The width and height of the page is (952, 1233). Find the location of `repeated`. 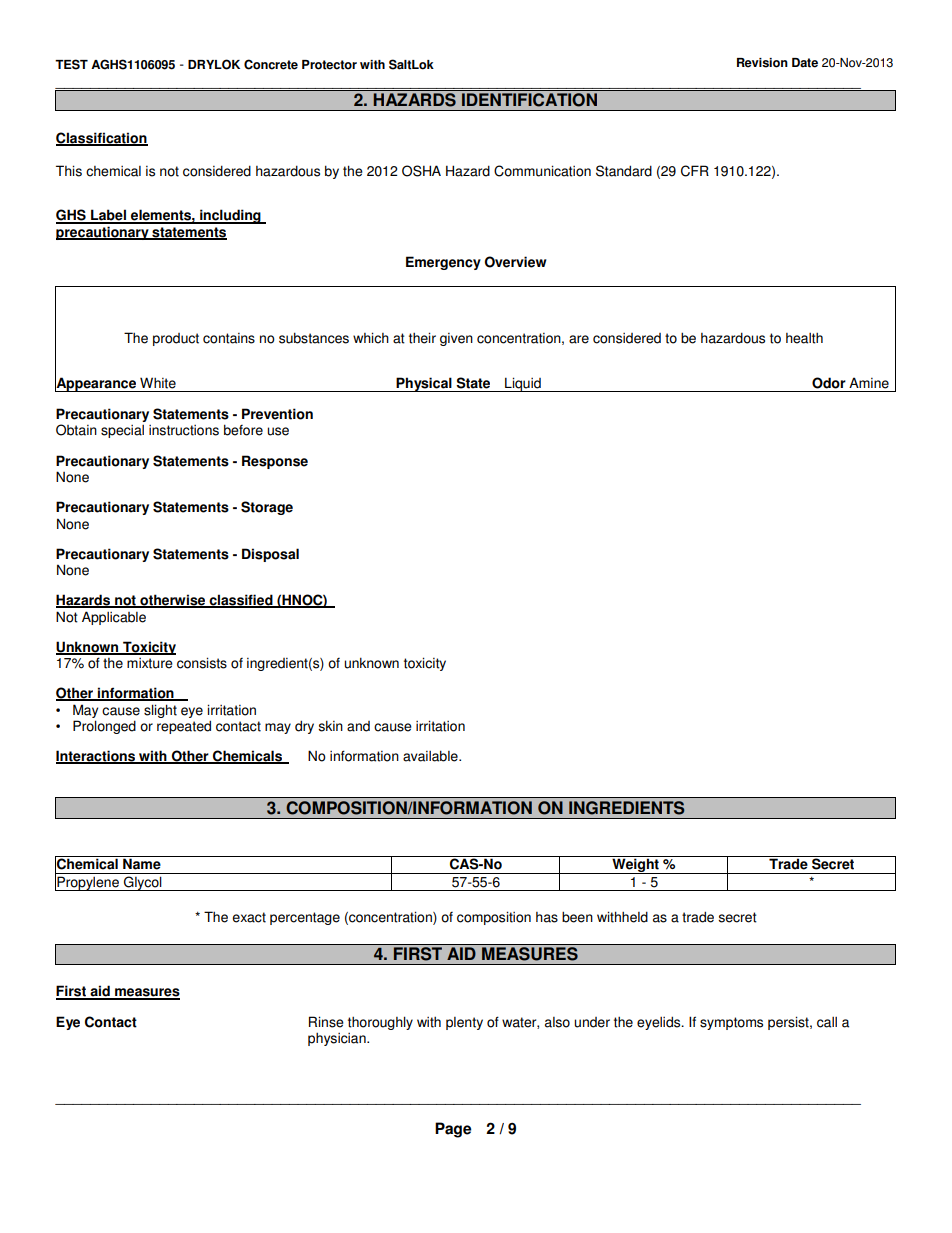

repeated is located at coordinates (184, 727).
